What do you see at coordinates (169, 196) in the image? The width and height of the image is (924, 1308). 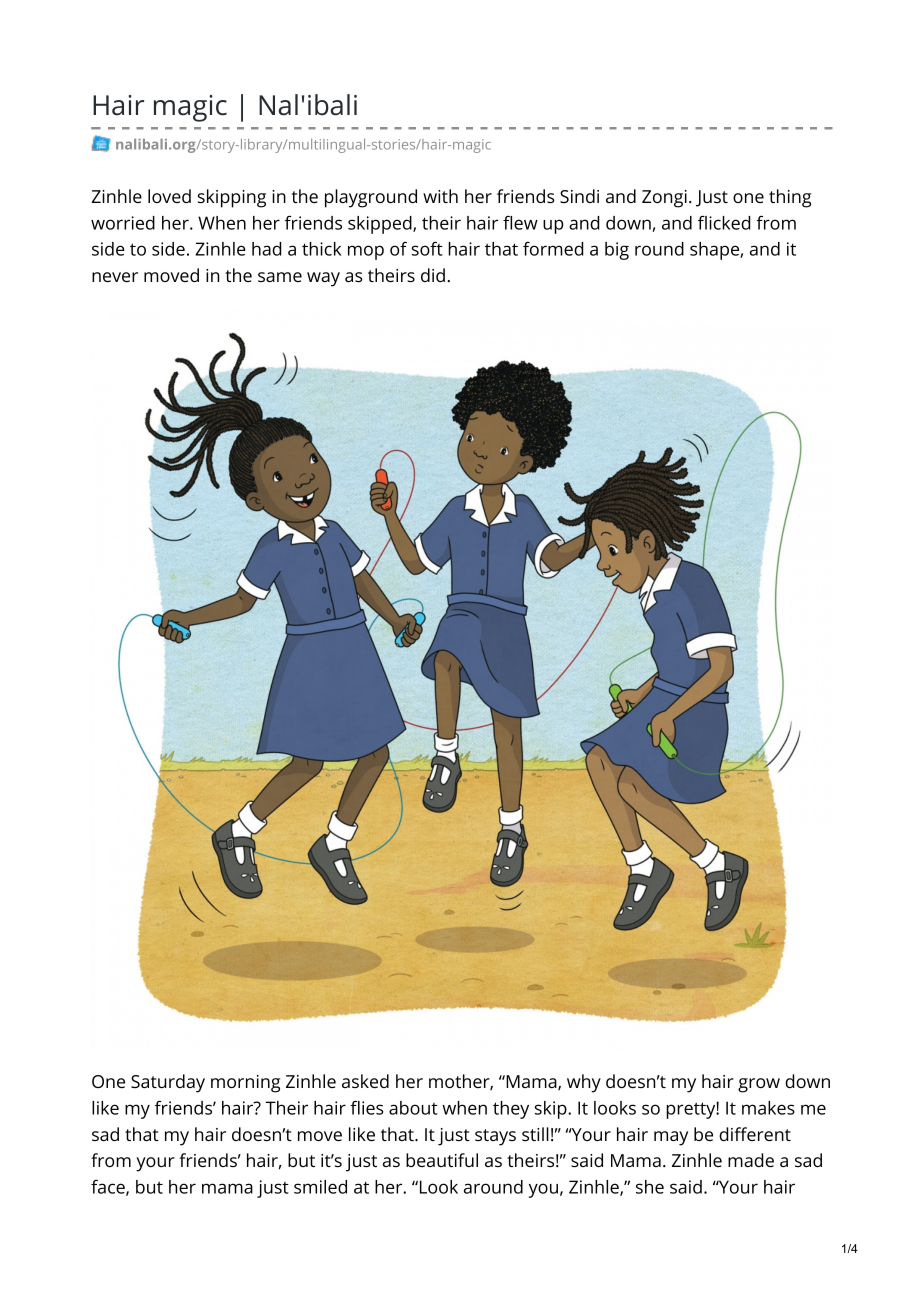 I see `loved` at bounding box center [169, 196].
